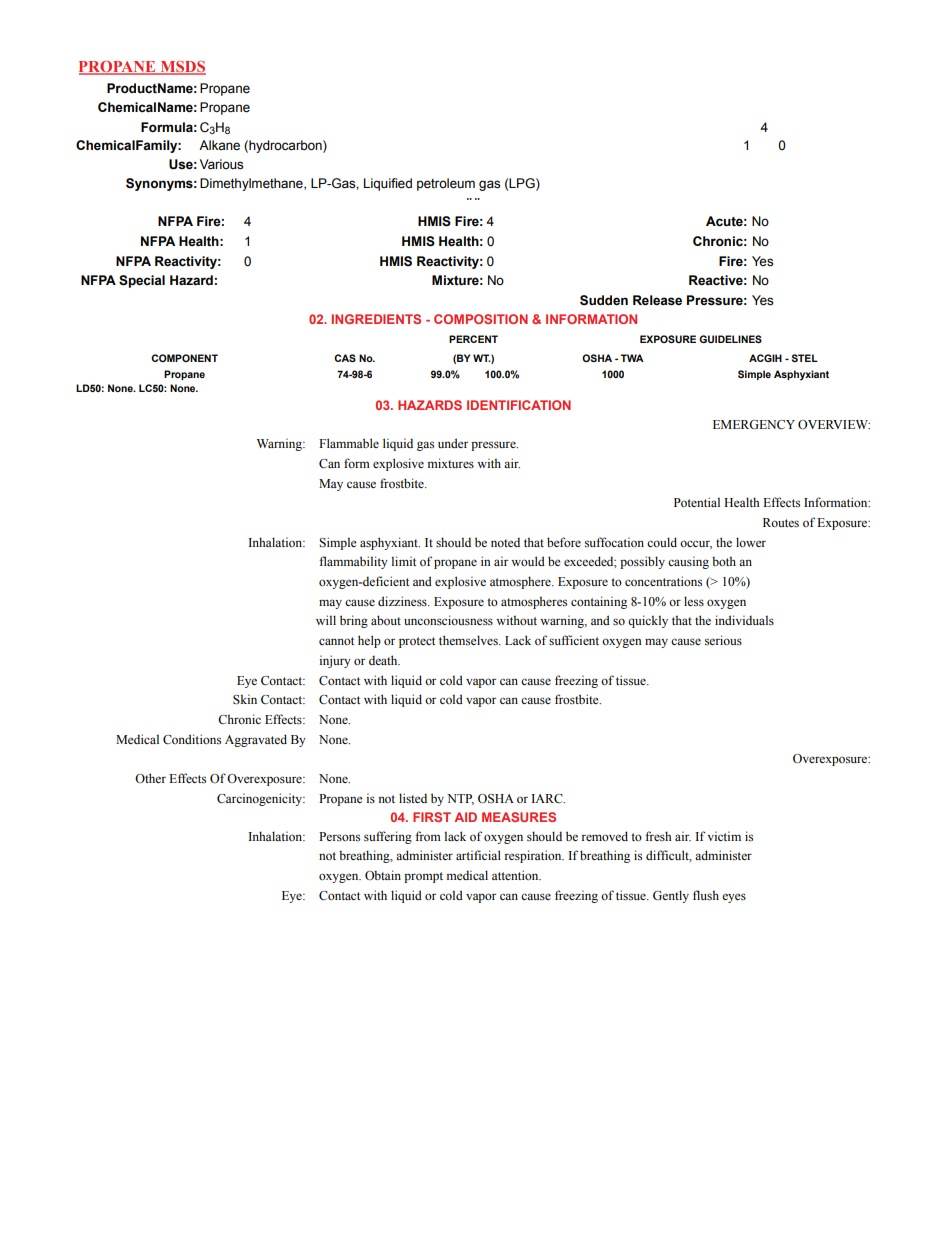  I want to click on themselves, so click(469, 640).
